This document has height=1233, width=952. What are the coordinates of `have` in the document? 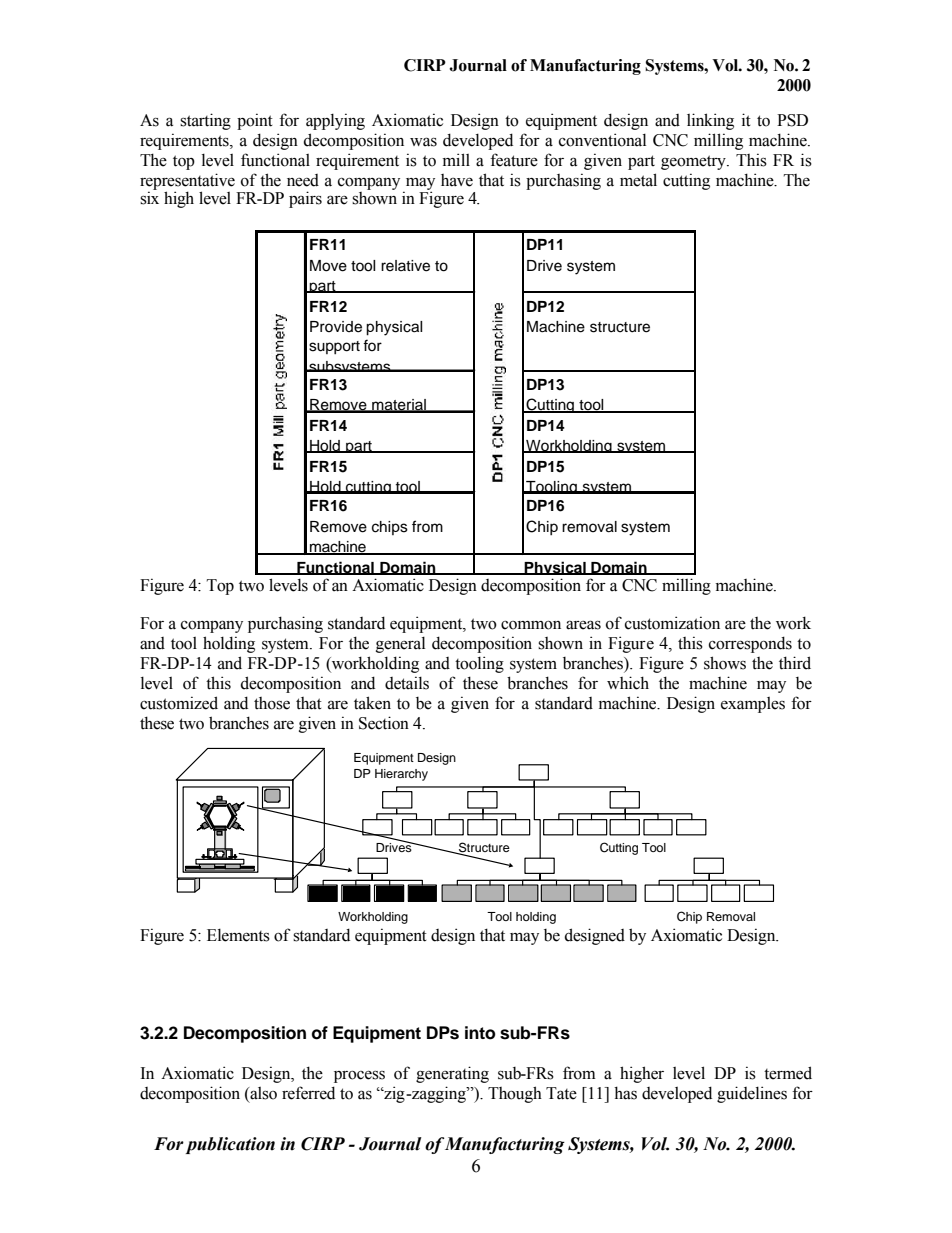 It's located at (457, 180).
